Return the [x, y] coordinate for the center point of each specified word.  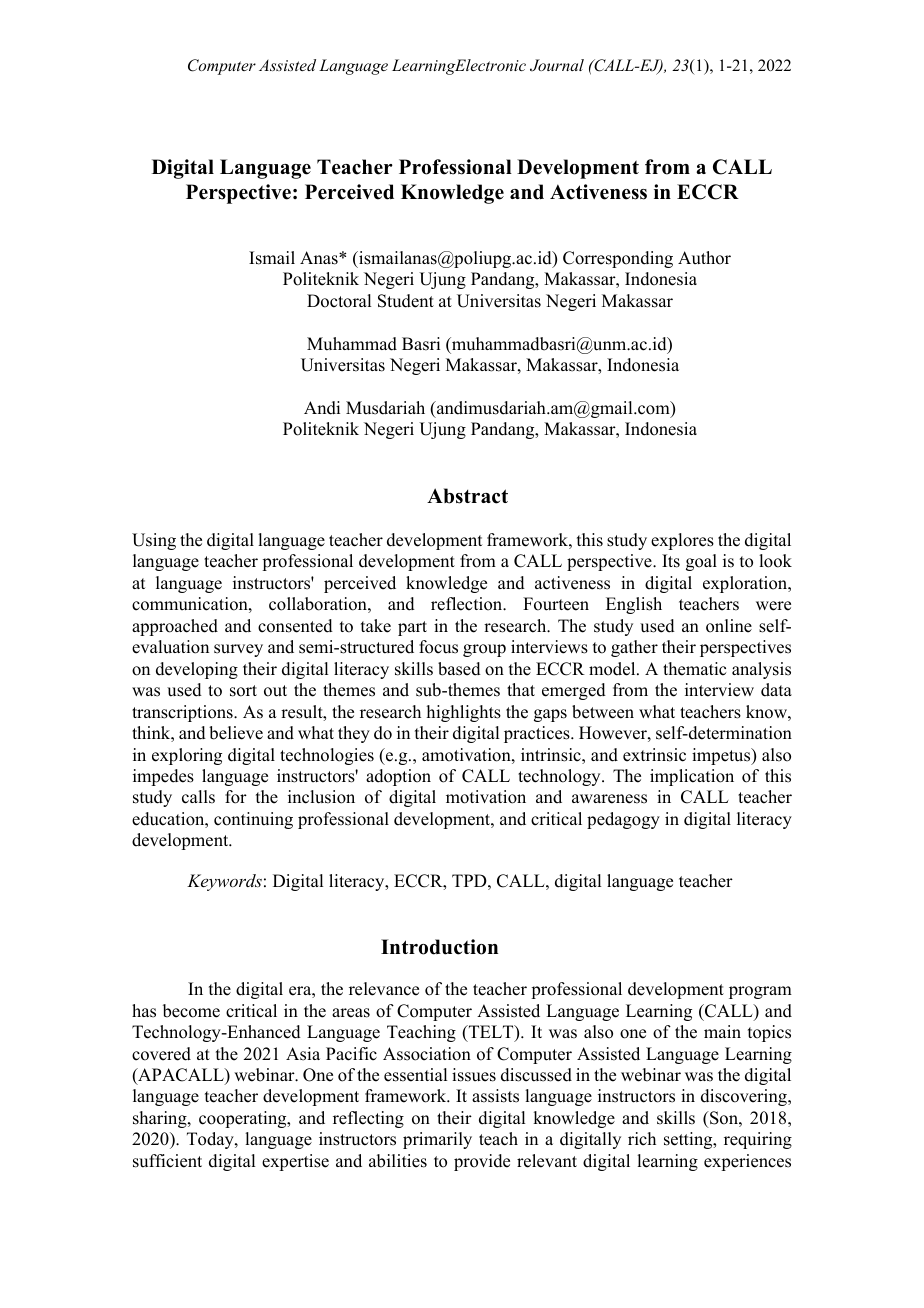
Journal [557, 65]
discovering [745, 1097]
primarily [437, 1140]
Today [211, 1140]
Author [704, 258]
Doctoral [339, 301]
